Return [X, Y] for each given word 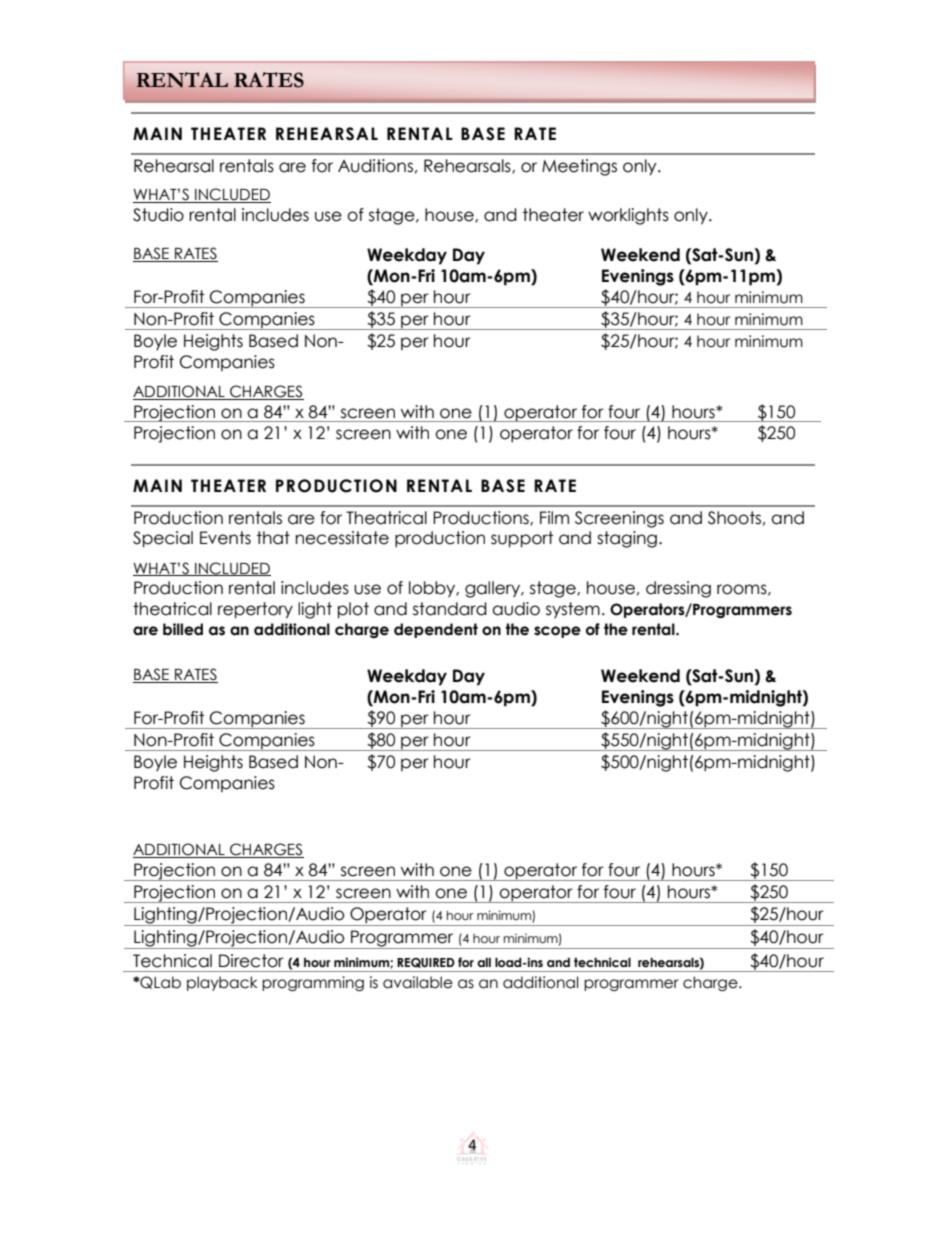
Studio [158, 215]
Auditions [375, 166]
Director [251, 961]
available [418, 982]
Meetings [579, 167]
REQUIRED [426, 963]
